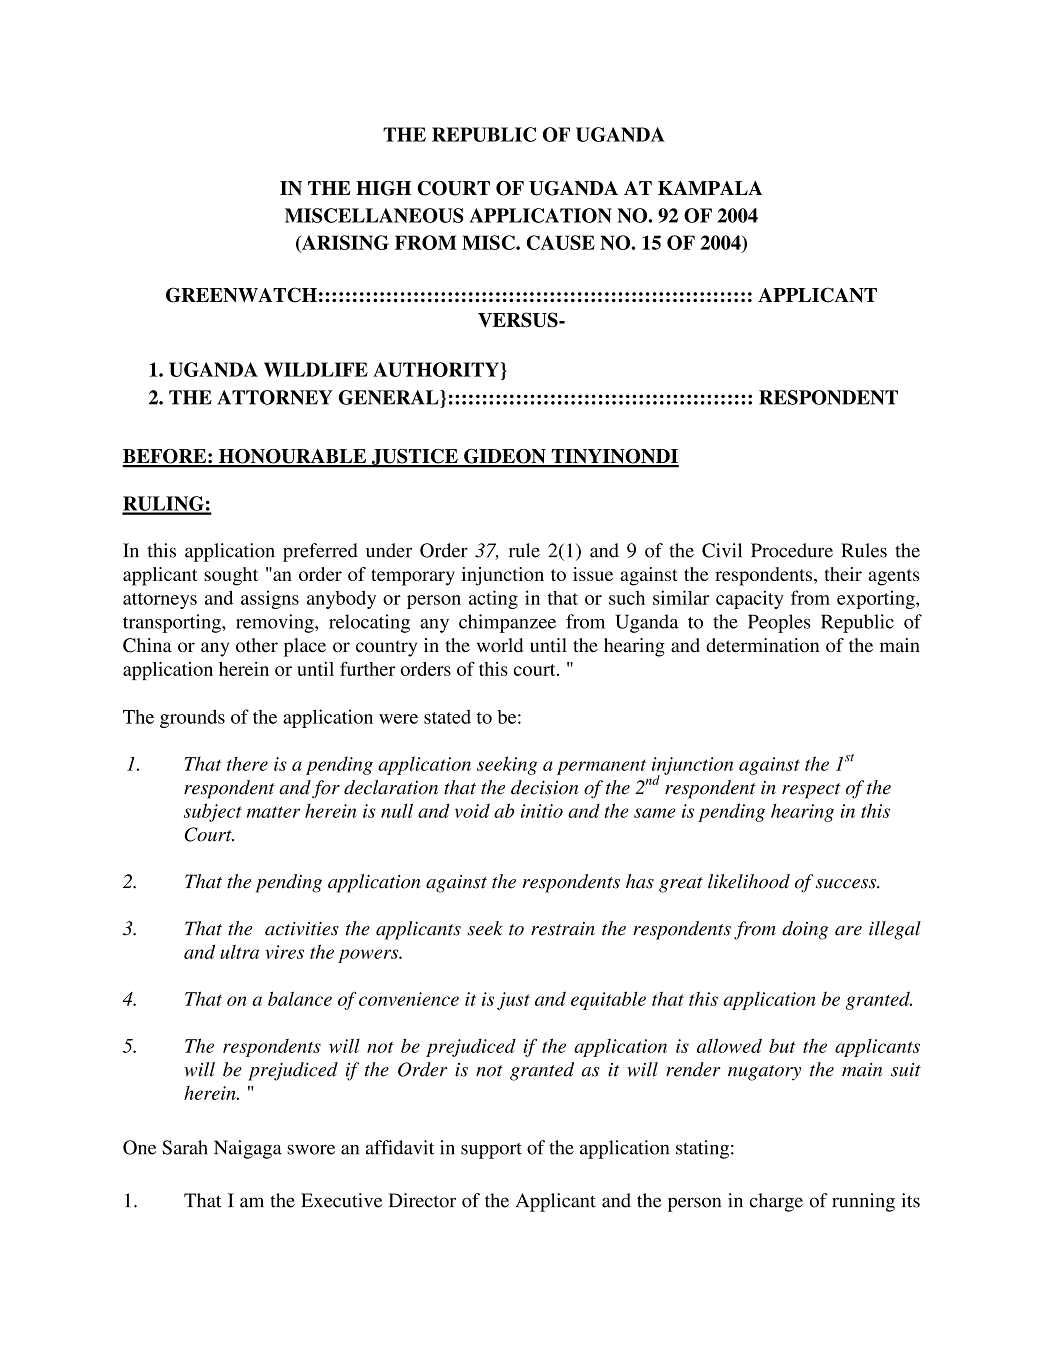 The height and width of the screenshot is (1349, 1043). I want to click on determination, so click(762, 645).
